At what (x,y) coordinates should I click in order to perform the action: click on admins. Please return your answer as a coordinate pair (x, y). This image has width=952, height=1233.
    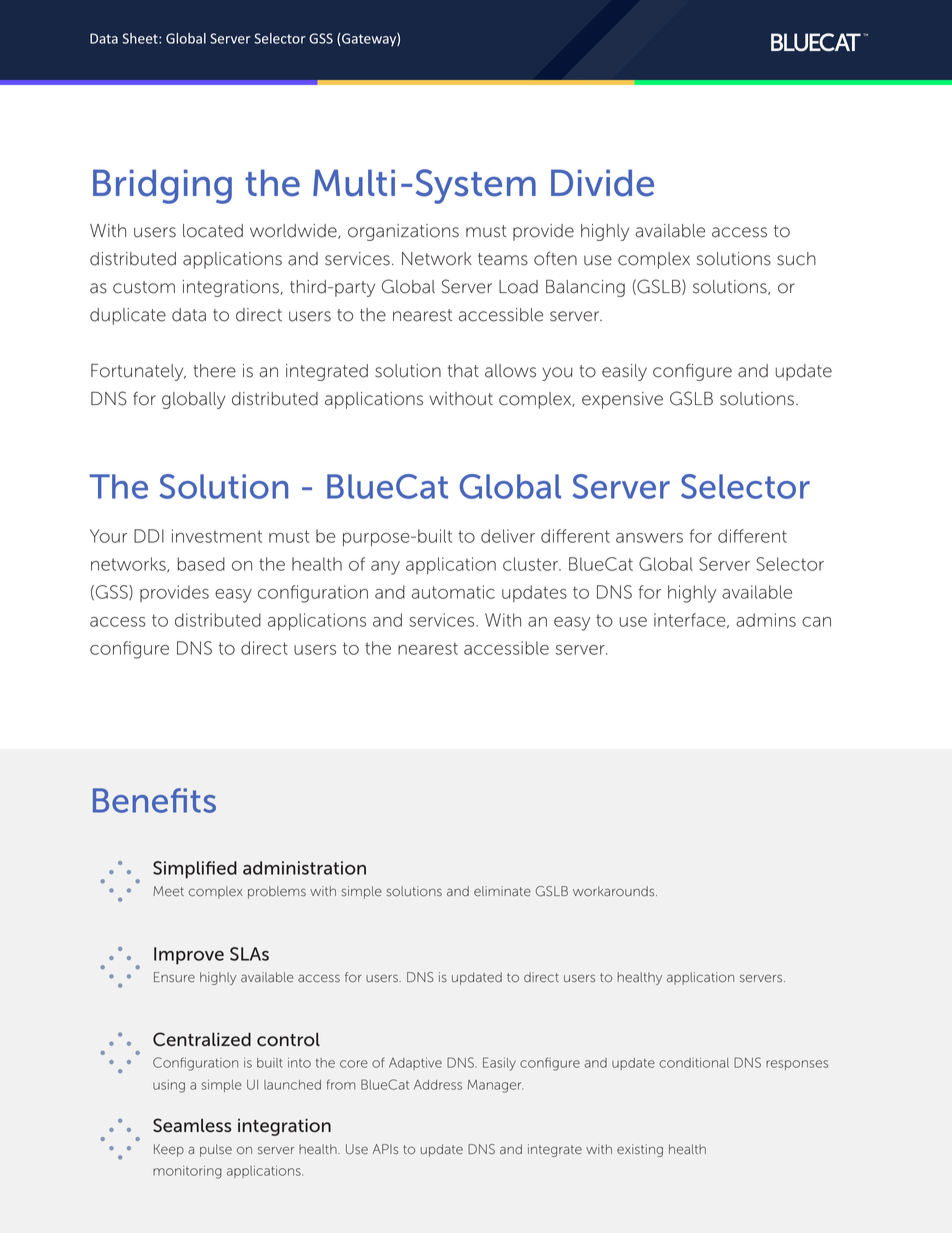
    Looking at the image, I should click on (766, 620).
